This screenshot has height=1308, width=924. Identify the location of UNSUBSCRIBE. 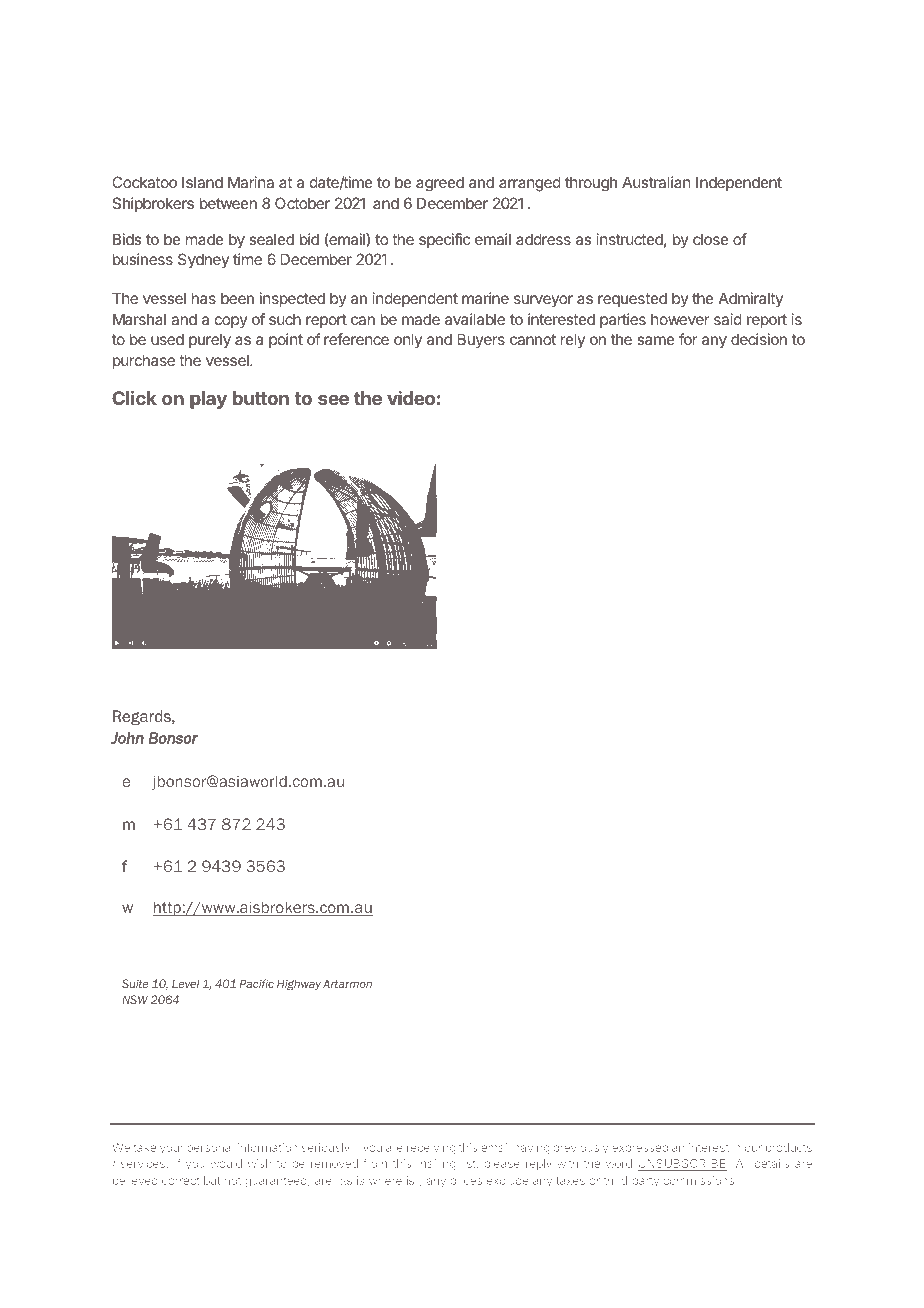
(683, 1165).
